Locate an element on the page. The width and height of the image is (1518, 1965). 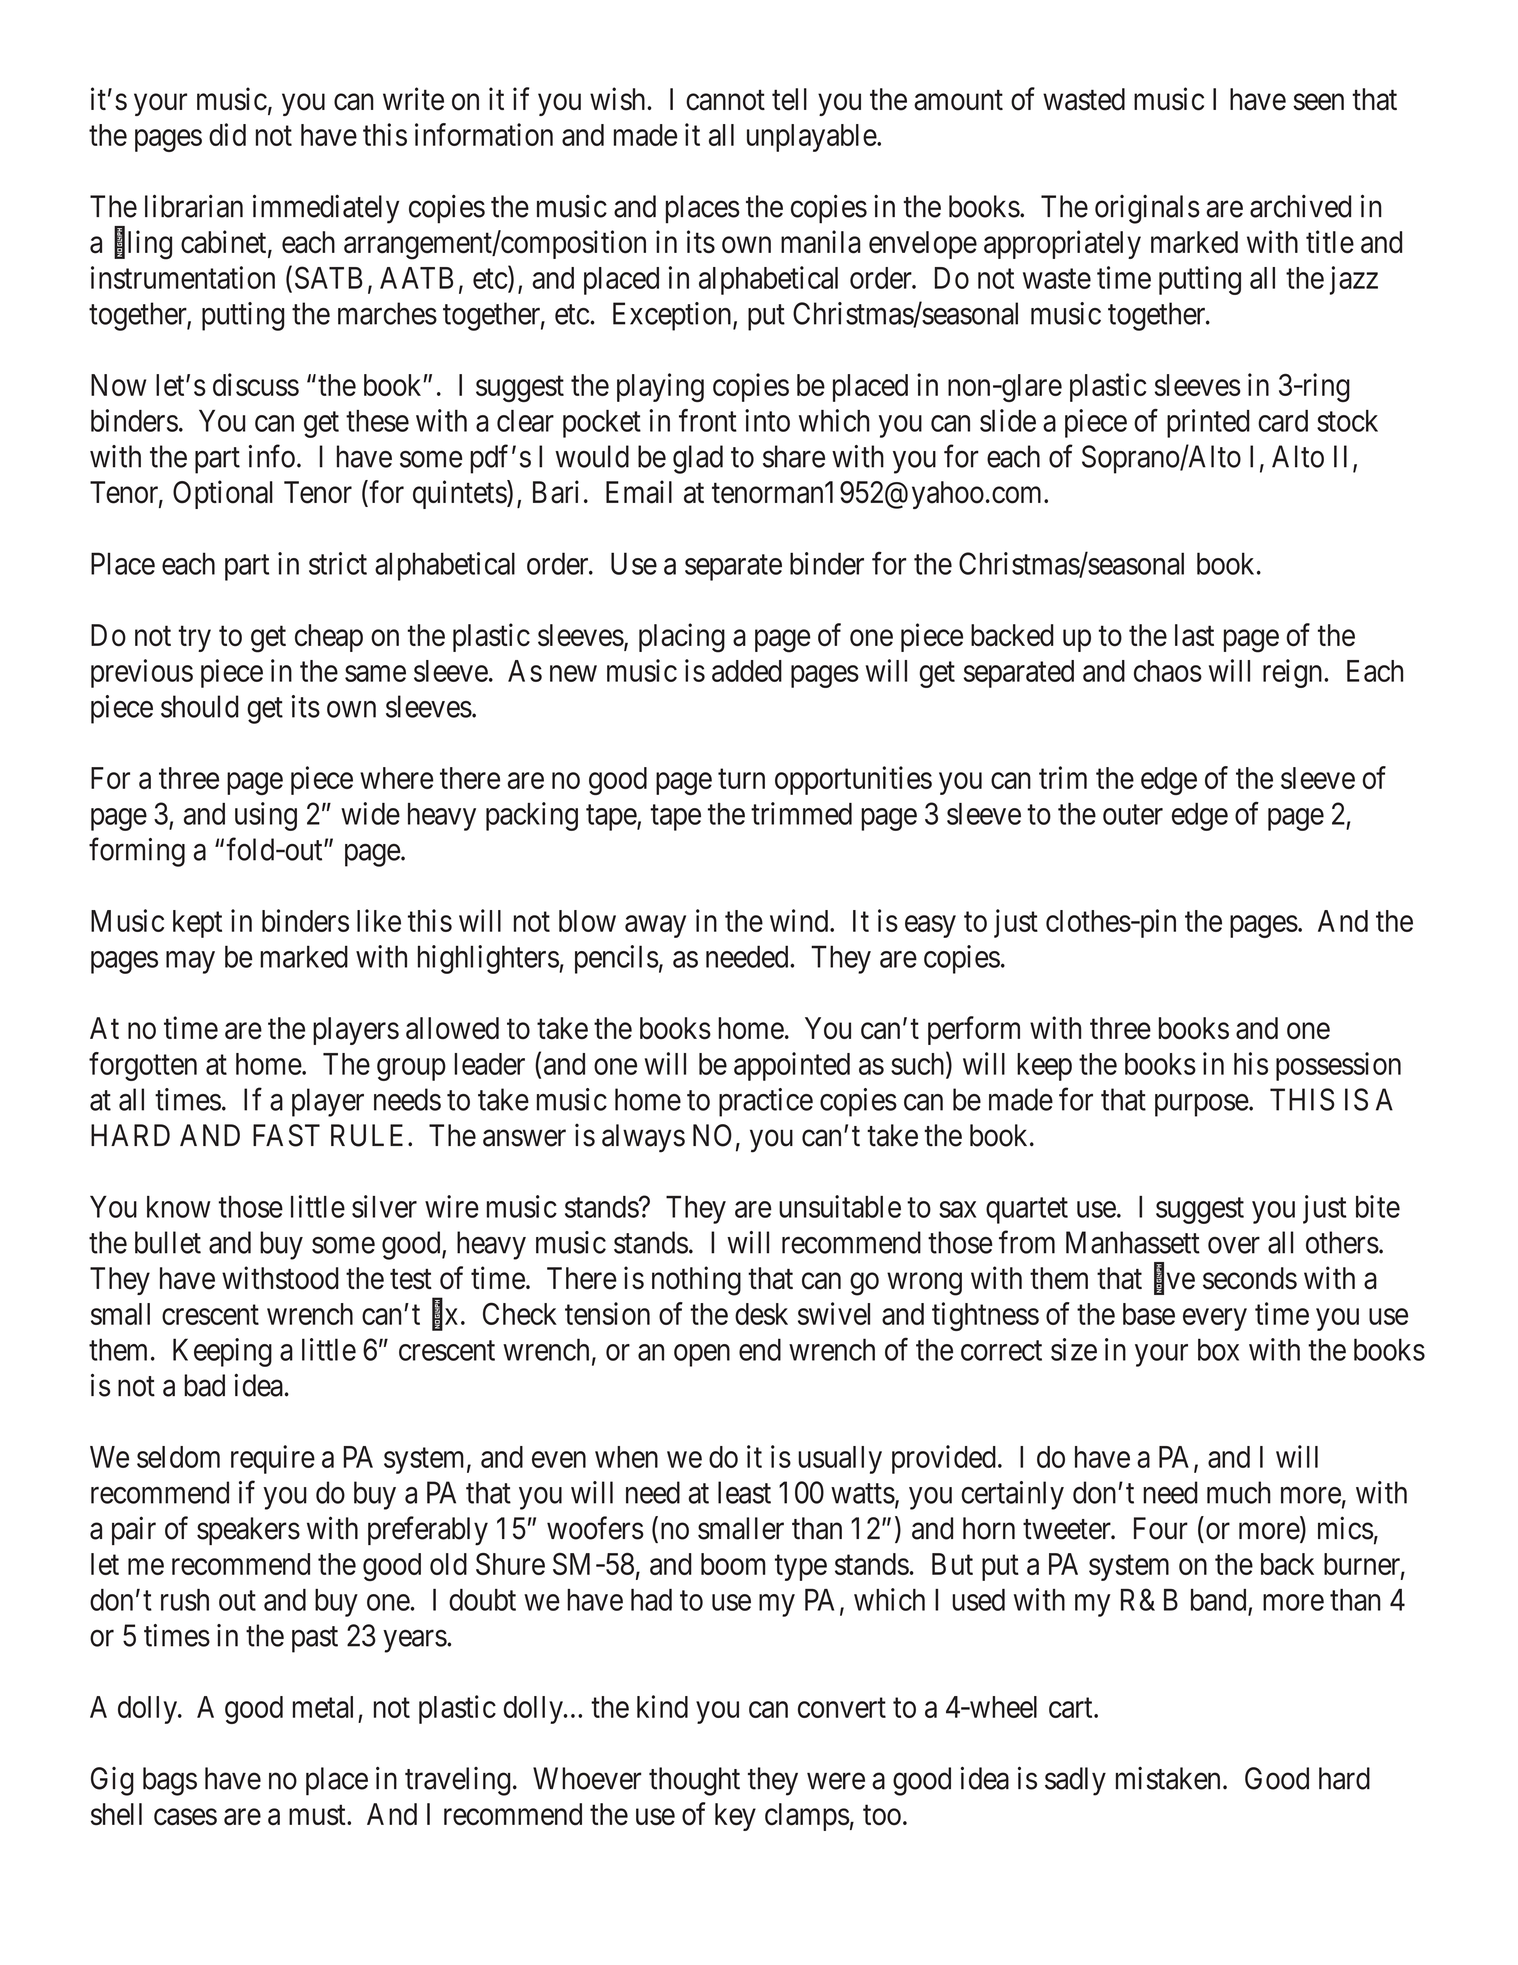
cannot is located at coordinates (725, 100).
